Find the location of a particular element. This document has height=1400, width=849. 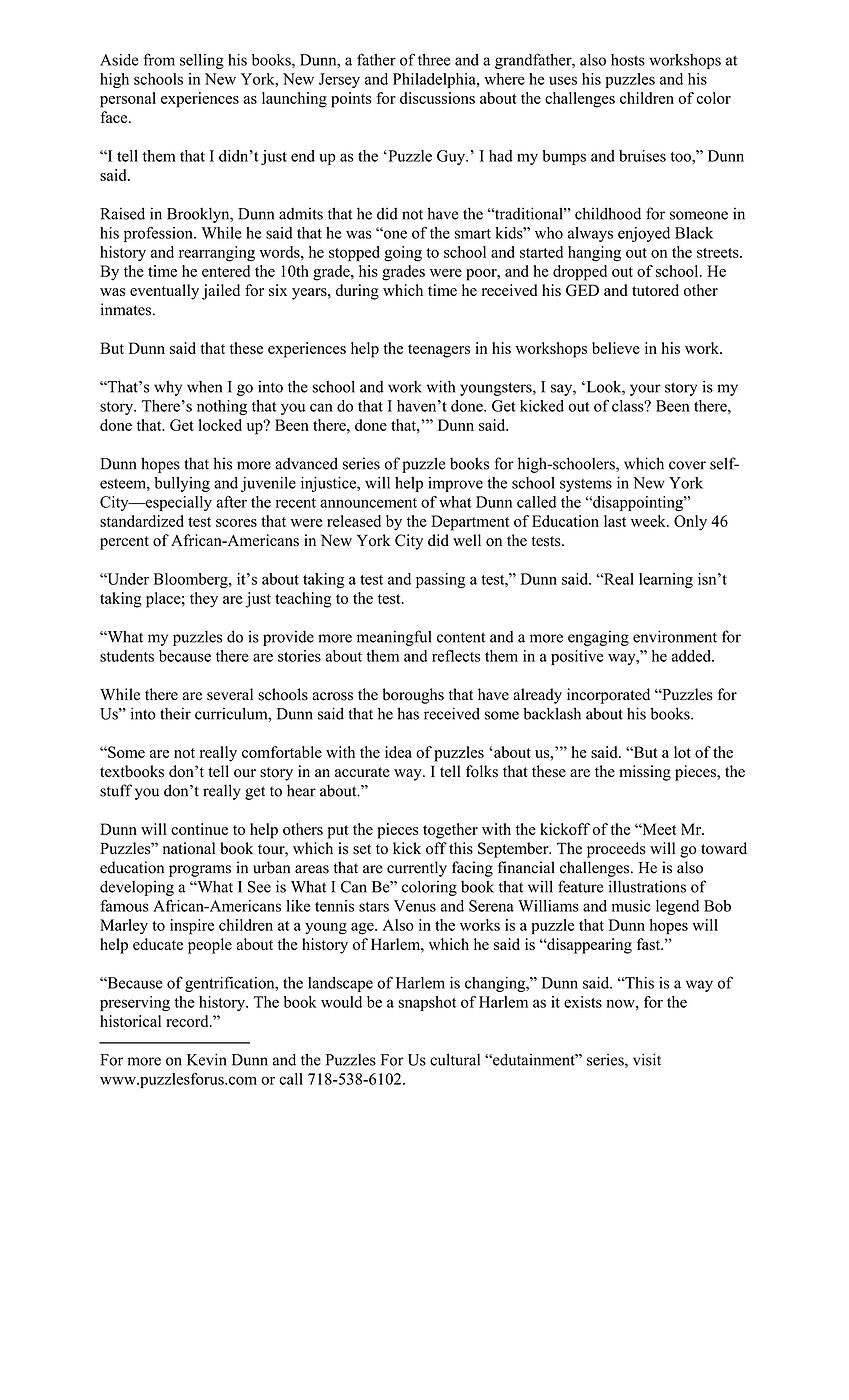

learning is located at coordinates (666, 580).
